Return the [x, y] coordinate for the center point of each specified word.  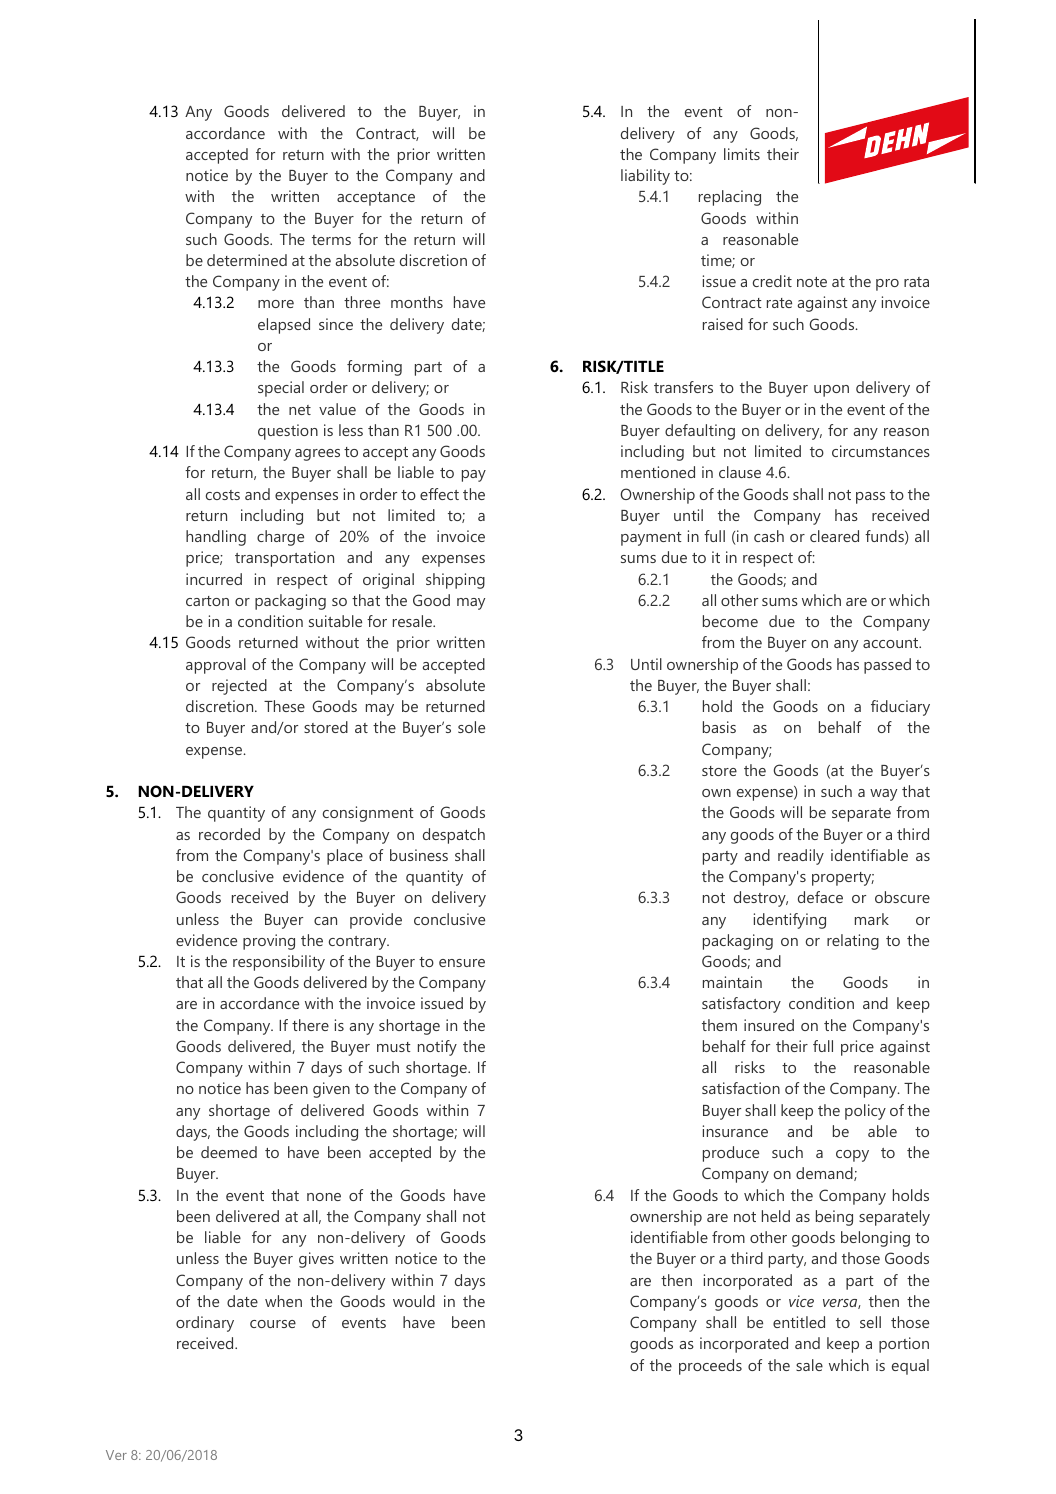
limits [742, 154]
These [284, 706]
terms [331, 240]
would [414, 1301]
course [273, 1324]
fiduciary [900, 708]
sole [471, 727]
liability [645, 177]
